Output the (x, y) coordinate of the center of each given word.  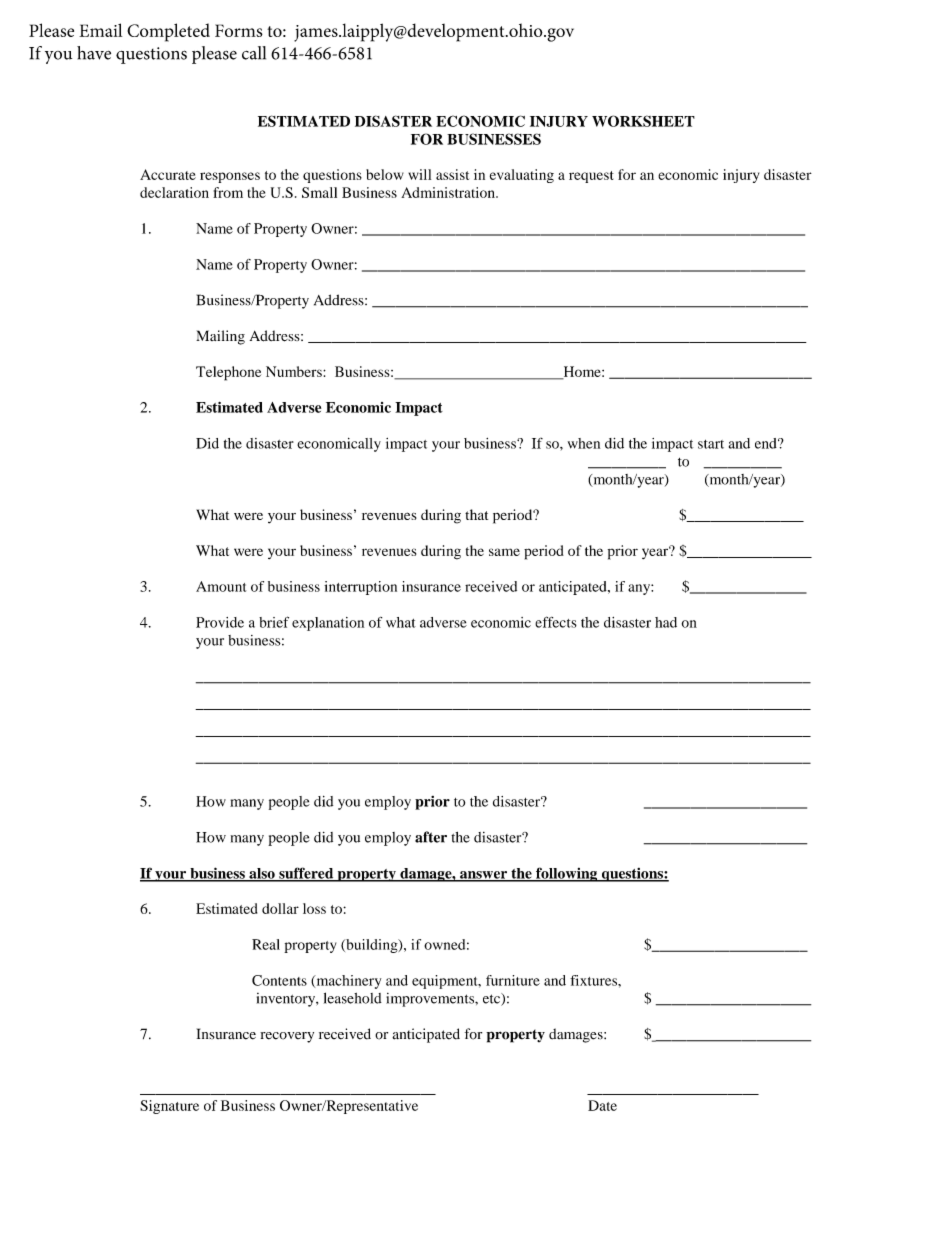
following (567, 874)
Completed (168, 32)
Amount (221, 586)
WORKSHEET (643, 121)
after (431, 837)
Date (602, 1105)
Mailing (220, 337)
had (666, 622)
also (262, 874)
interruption (360, 588)
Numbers (295, 371)
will (419, 174)
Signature (169, 1107)
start (711, 444)
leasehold (353, 998)
